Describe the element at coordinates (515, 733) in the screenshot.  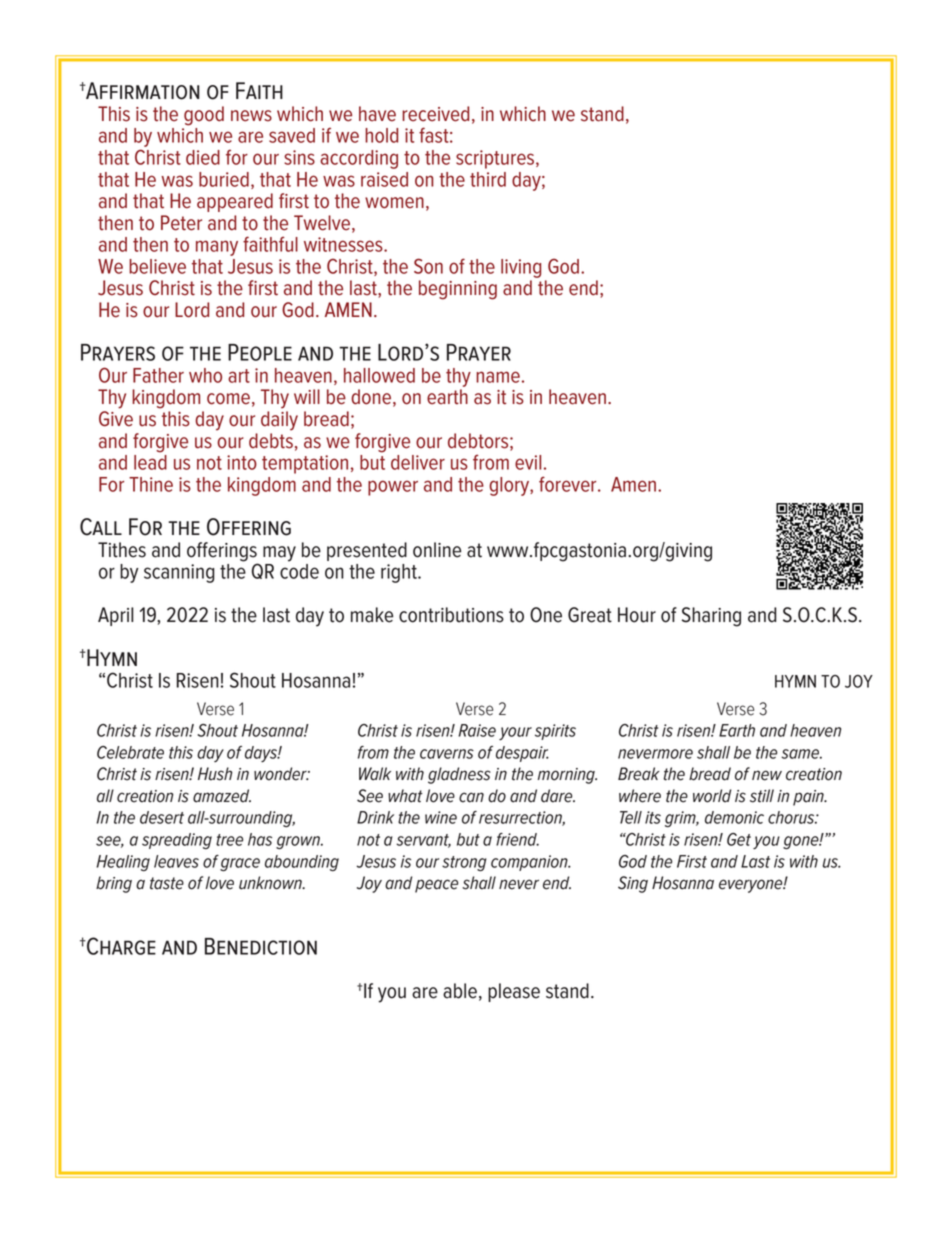
I see `your` at that location.
